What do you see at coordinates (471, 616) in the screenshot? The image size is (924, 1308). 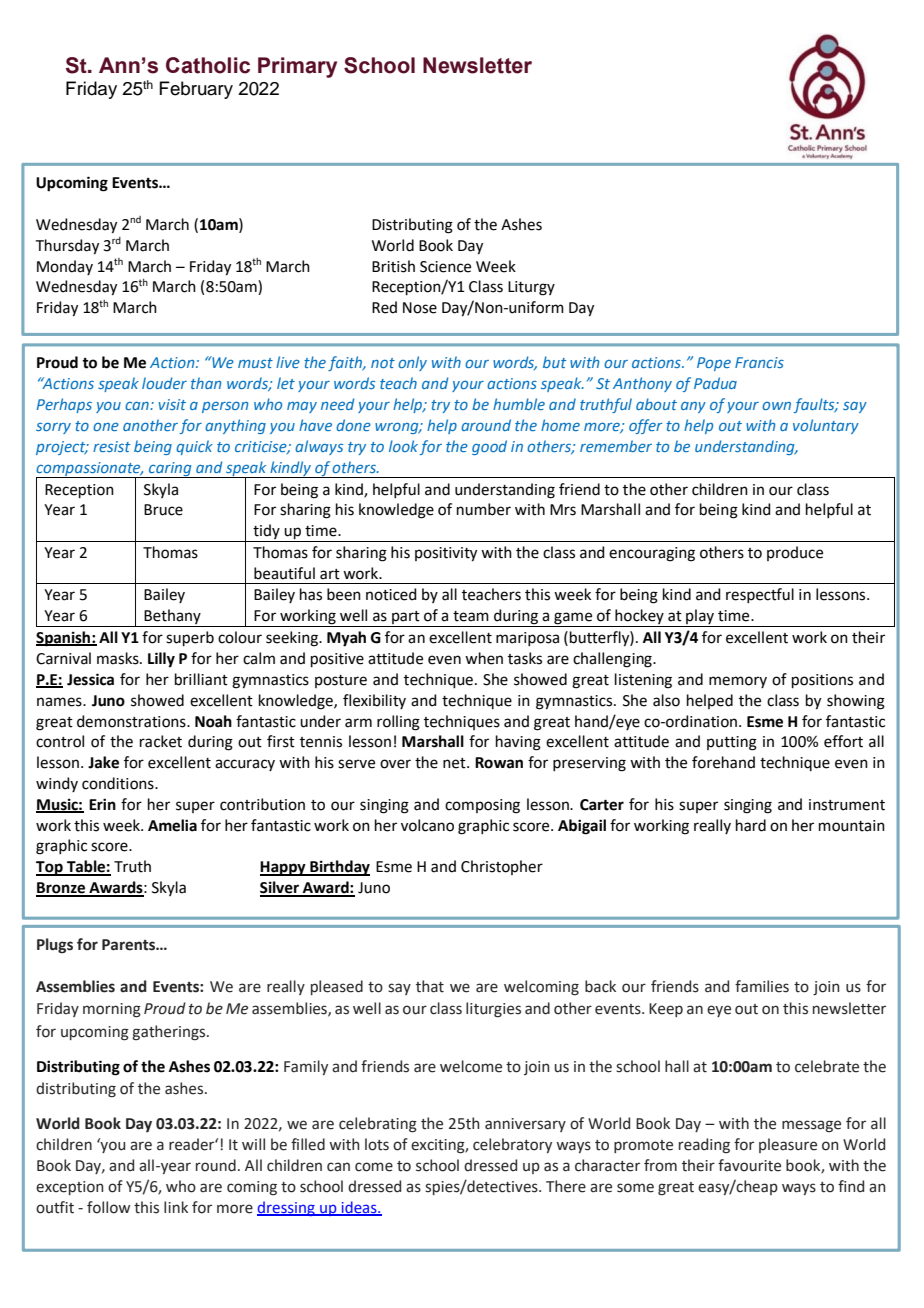 I see `team` at bounding box center [471, 616].
